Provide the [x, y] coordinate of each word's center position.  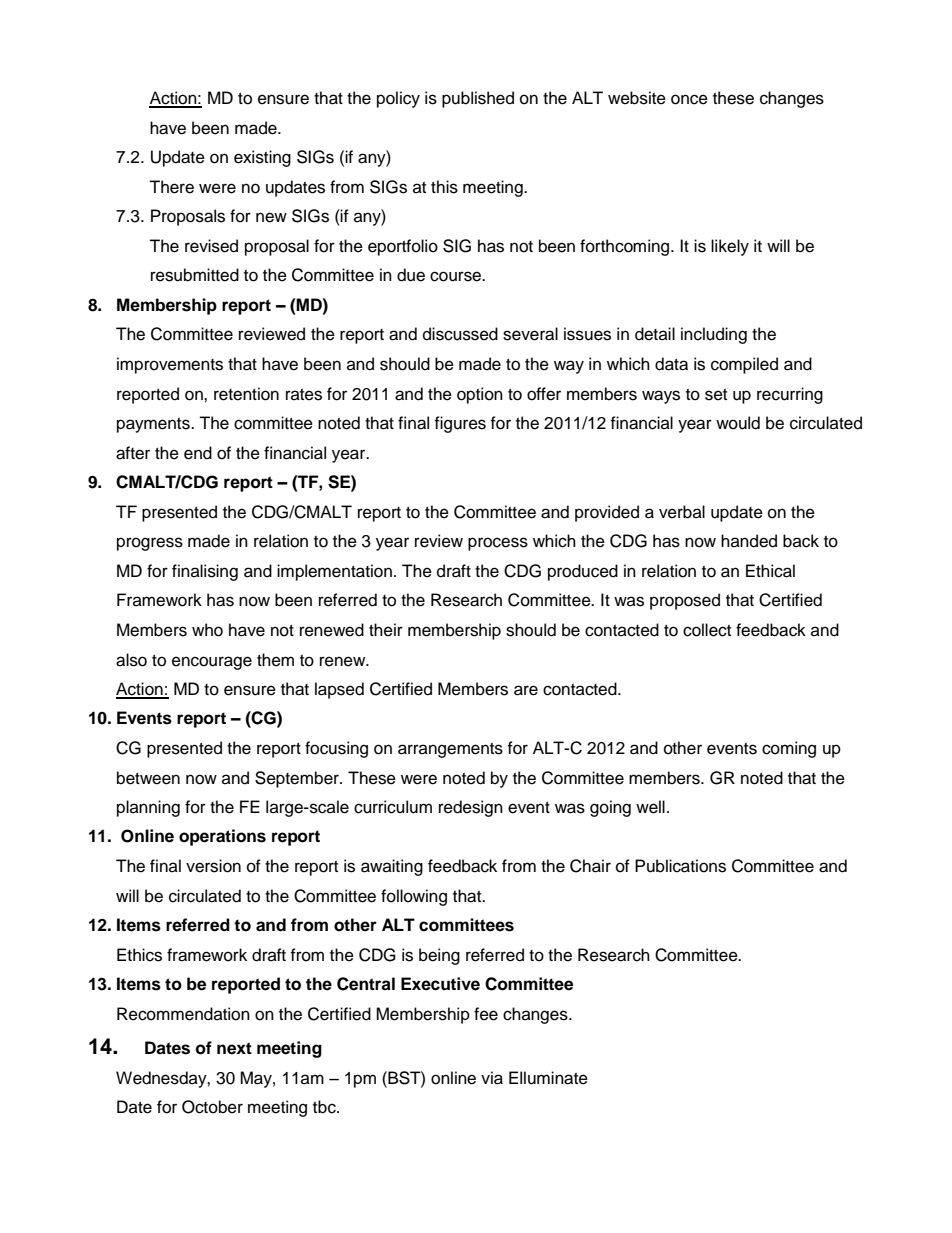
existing [262, 158]
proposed [685, 601]
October [212, 1107]
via [492, 1078]
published [478, 99]
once [689, 99]
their [386, 630]
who [207, 630]
